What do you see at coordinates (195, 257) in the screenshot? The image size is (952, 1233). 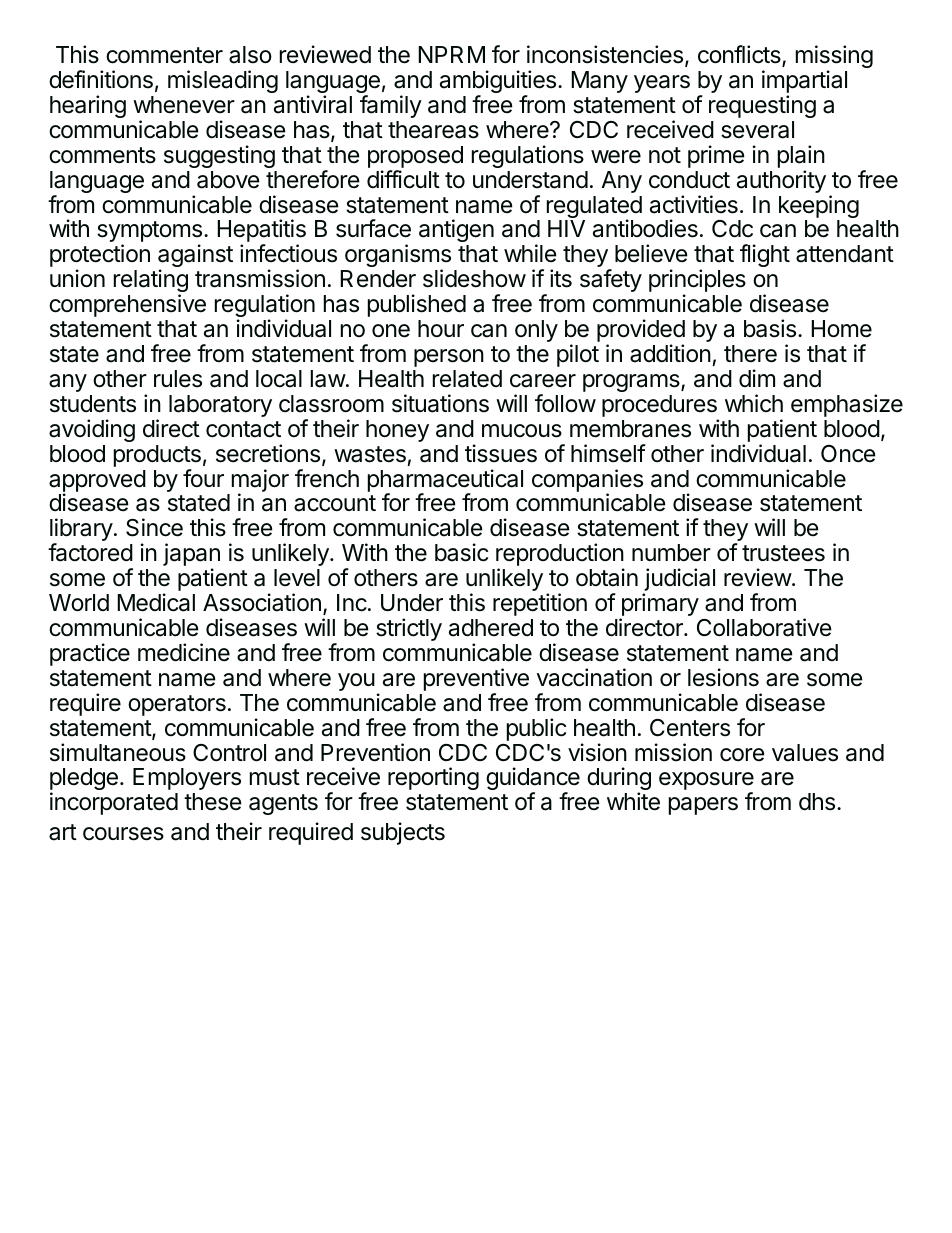 I see `against` at bounding box center [195, 257].
